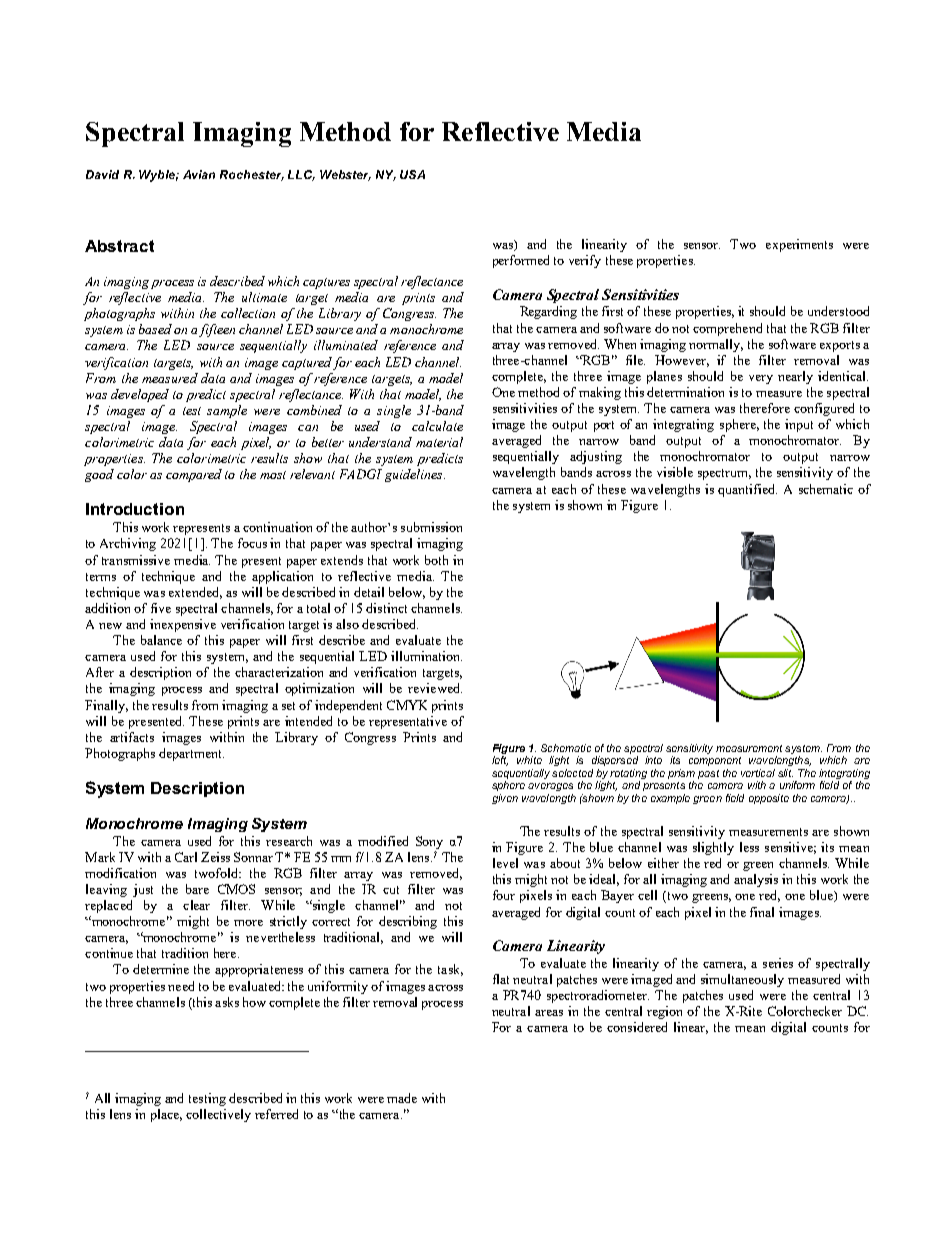  Describe the element at coordinates (412, 174) in the page. I see `USA` at that location.
